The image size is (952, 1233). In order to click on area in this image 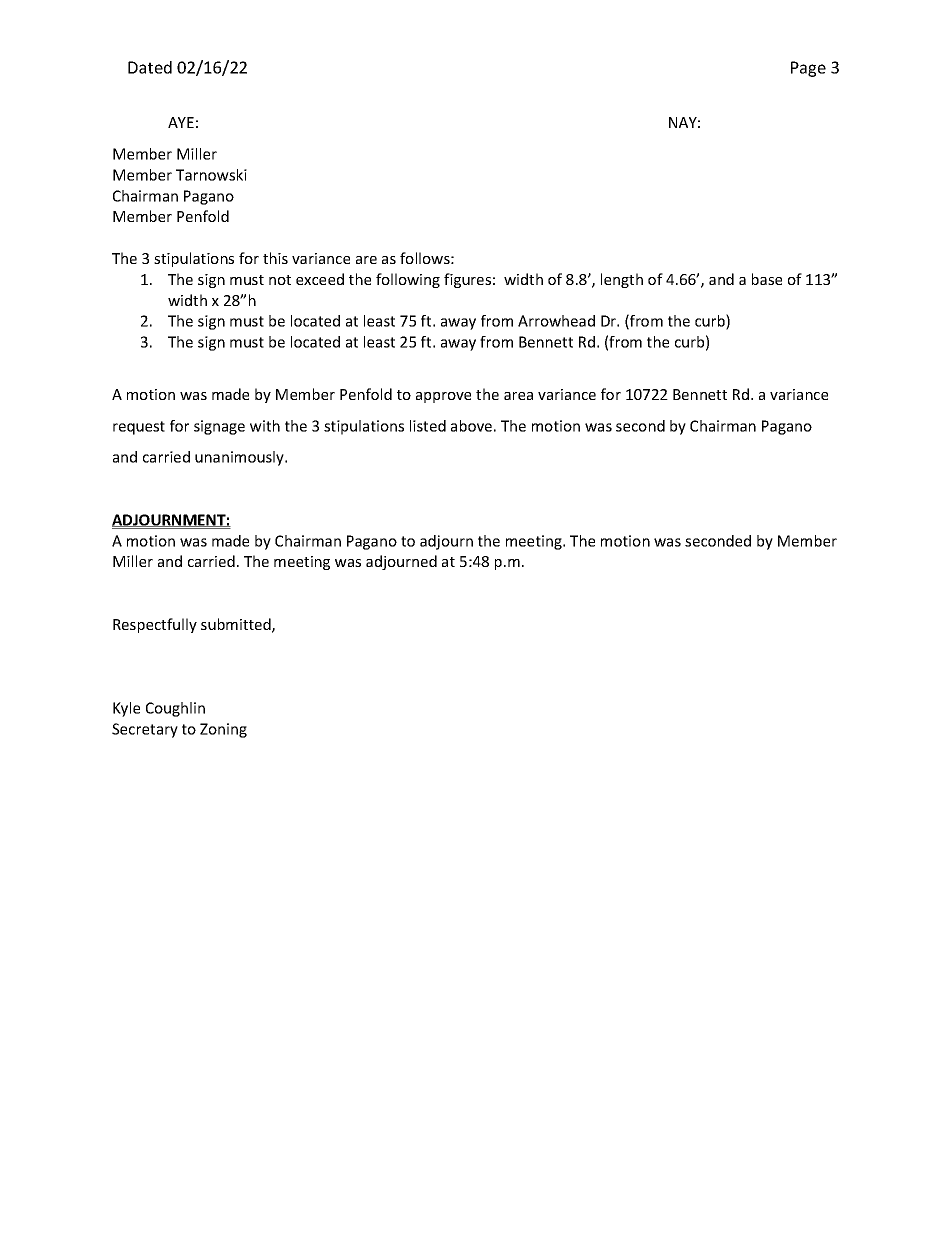, I will do `click(518, 396)`.
